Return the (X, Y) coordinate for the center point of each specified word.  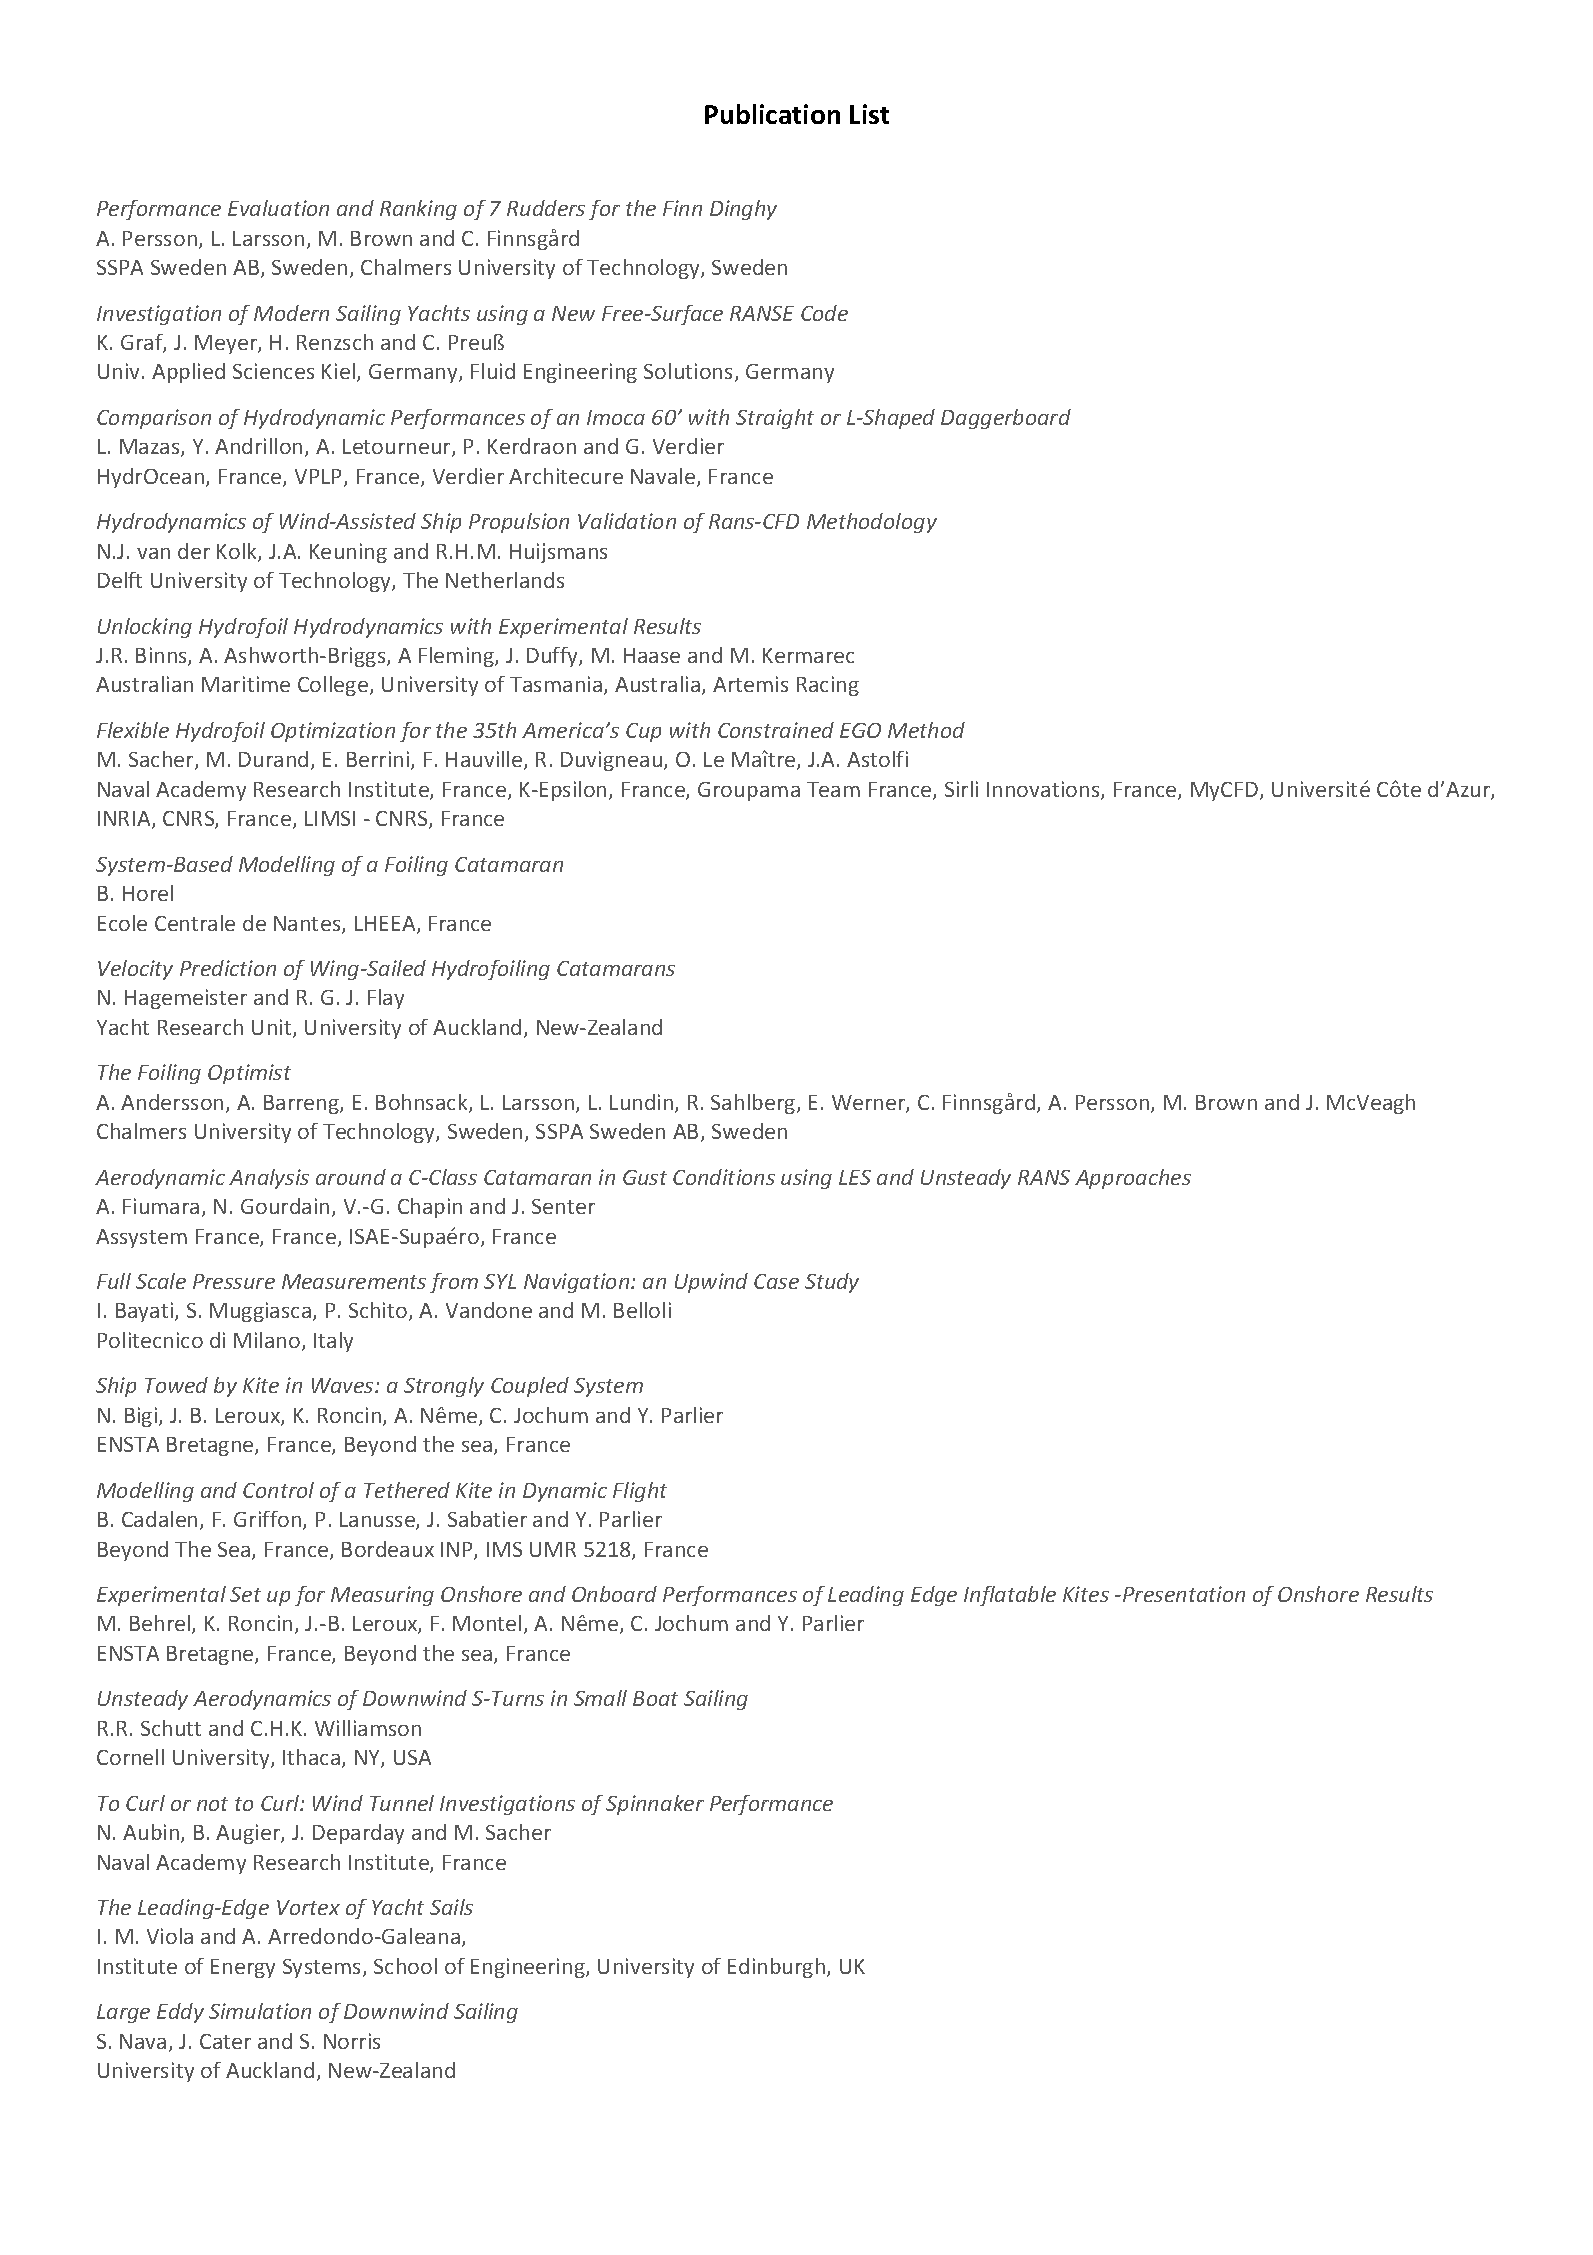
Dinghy (743, 210)
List (869, 114)
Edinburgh (778, 1968)
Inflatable (1010, 1596)
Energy (243, 1968)
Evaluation (278, 208)
